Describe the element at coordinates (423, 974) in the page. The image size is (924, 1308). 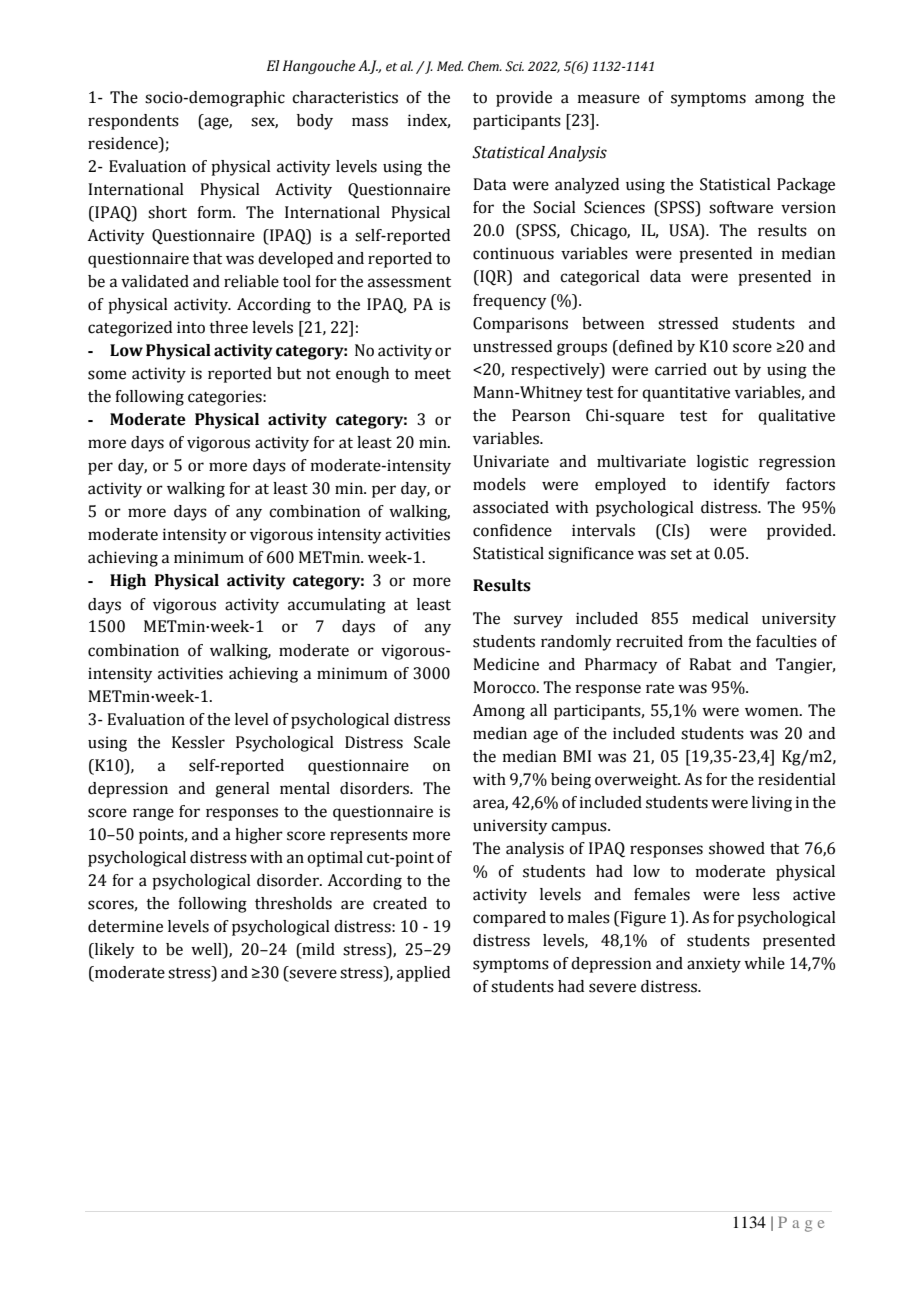
I see `applied` at that location.
